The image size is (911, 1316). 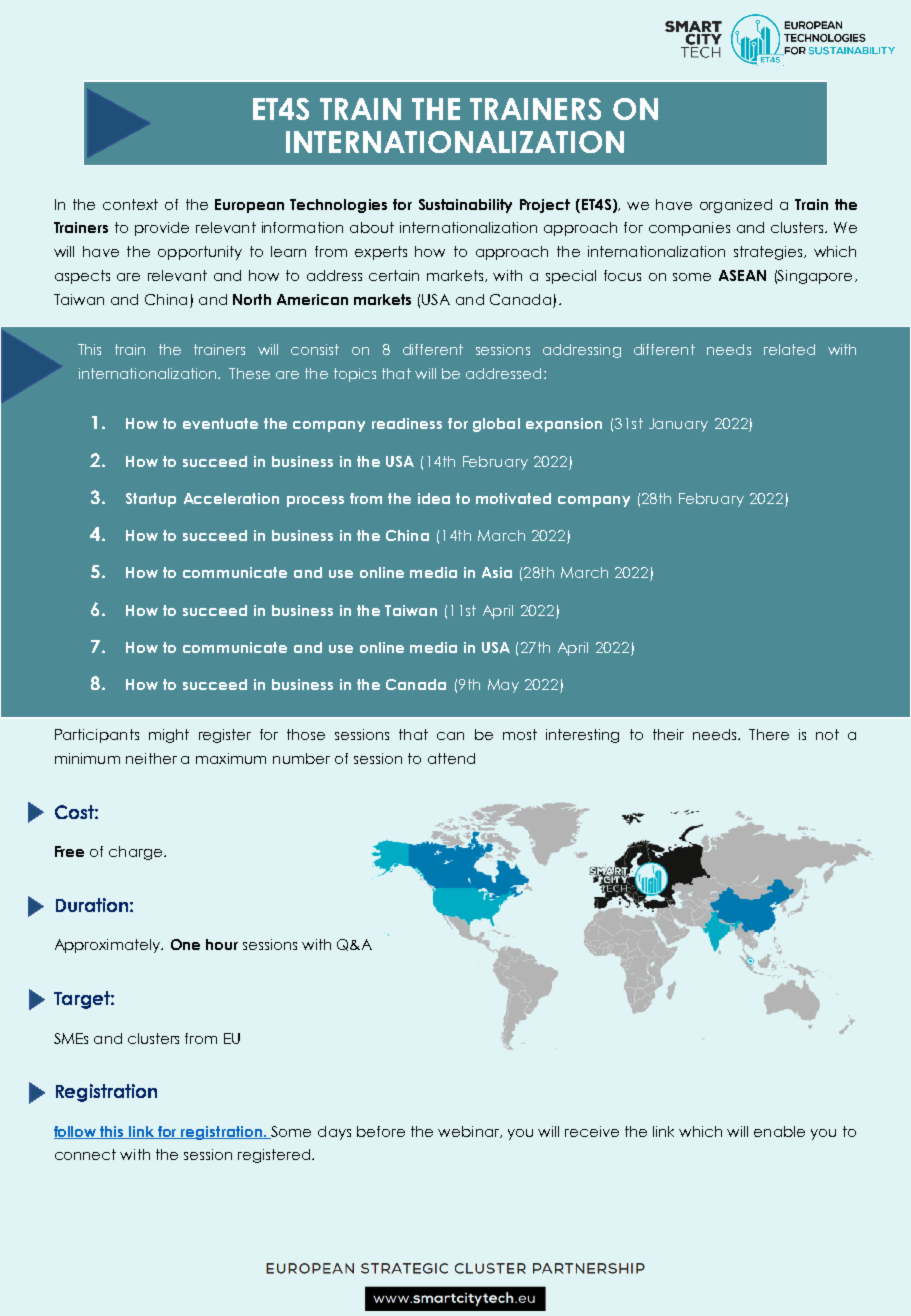 I want to click on January, so click(x=678, y=425).
